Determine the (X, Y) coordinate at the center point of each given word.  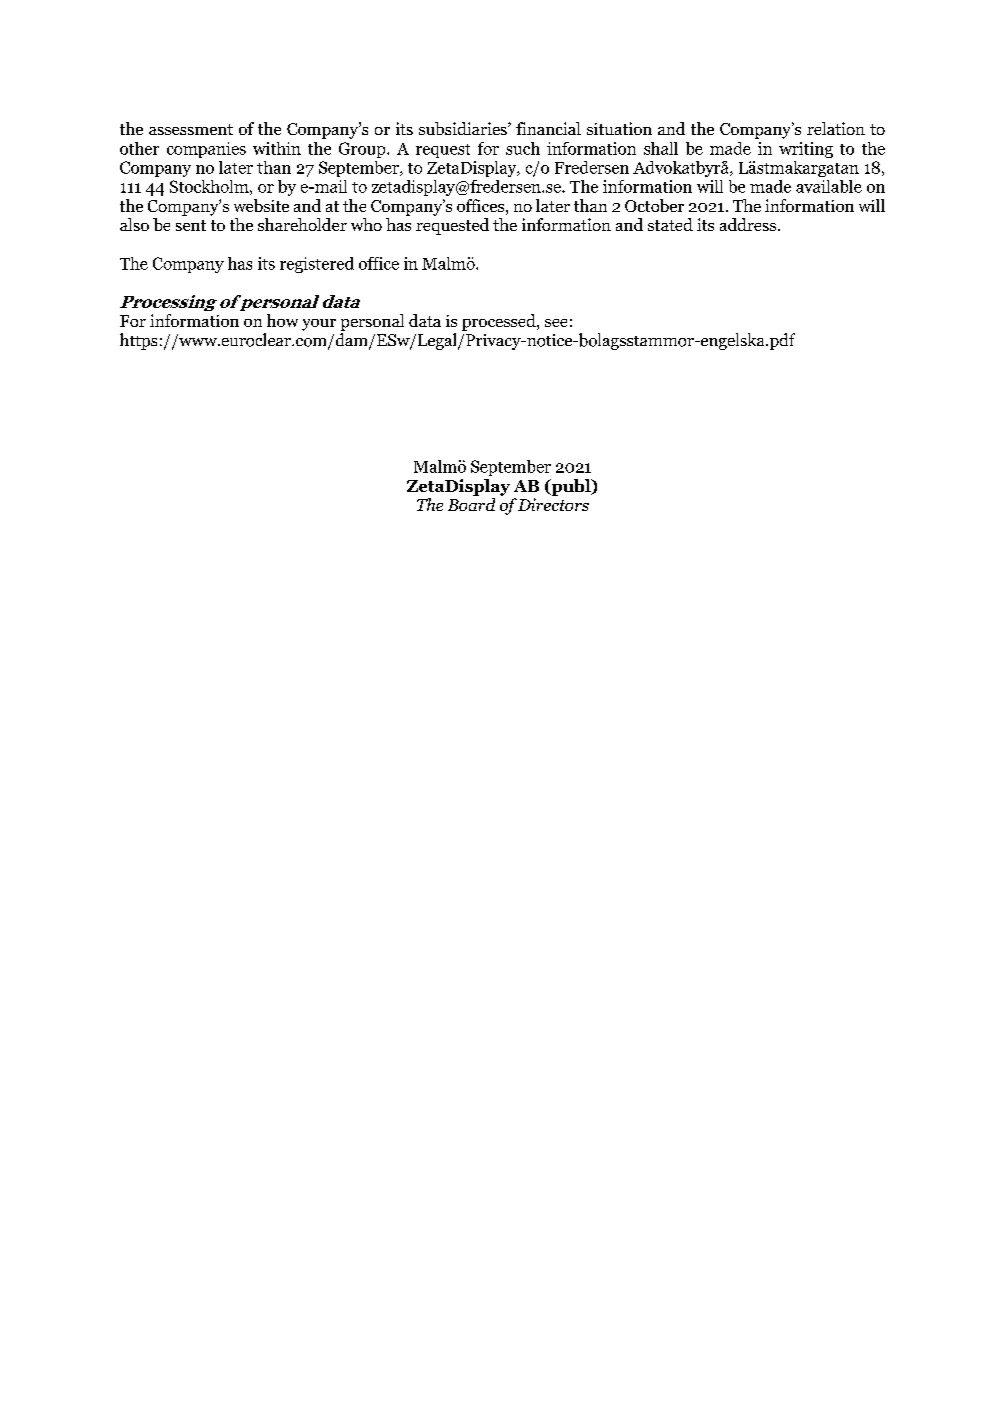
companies (206, 150)
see (556, 323)
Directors (553, 504)
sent (191, 225)
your (319, 325)
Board (471, 504)
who (366, 224)
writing (806, 150)
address (748, 224)
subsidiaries (464, 128)
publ (571, 487)
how (282, 320)
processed (500, 322)
